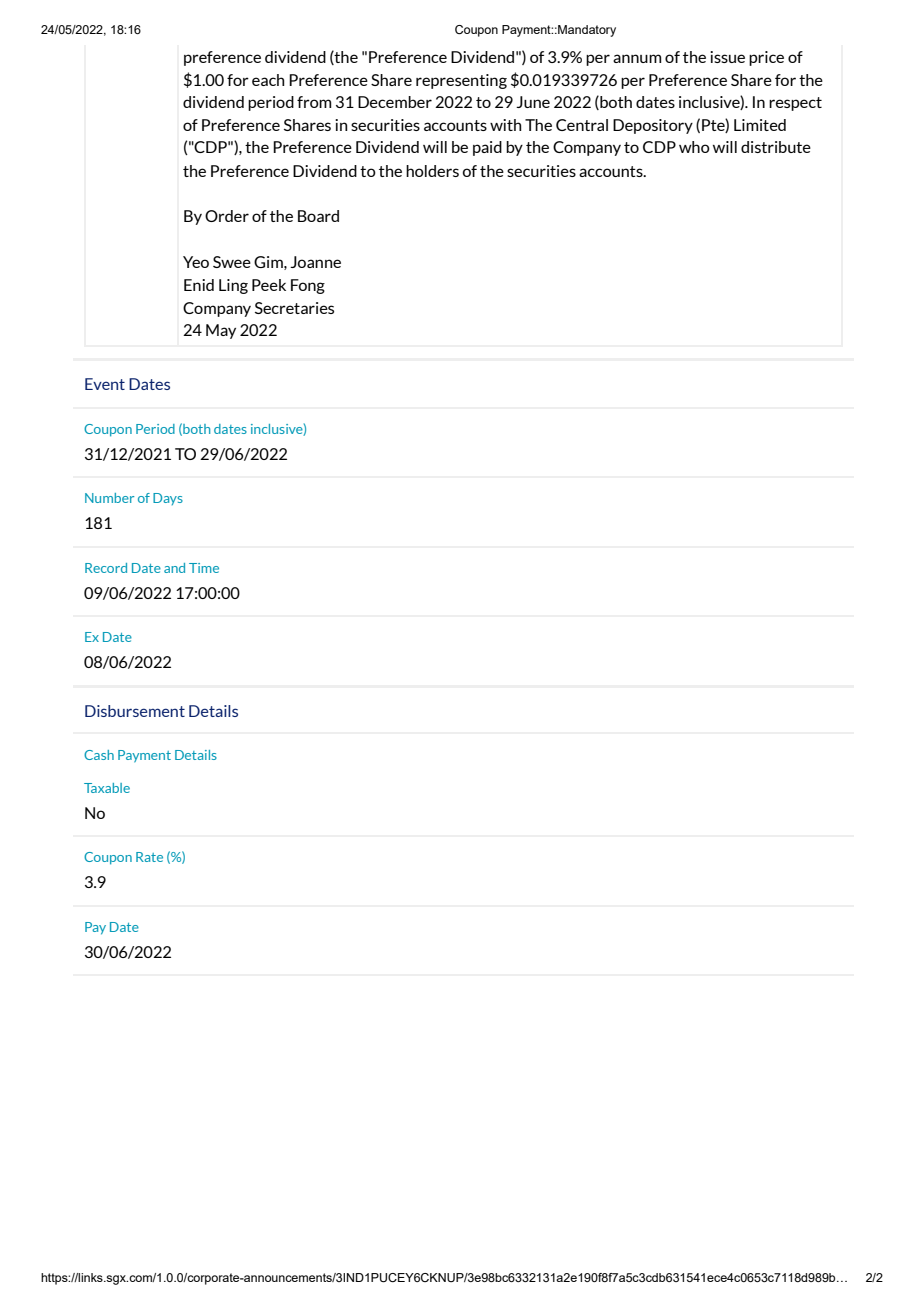  I want to click on Taxable, so click(107, 788).
